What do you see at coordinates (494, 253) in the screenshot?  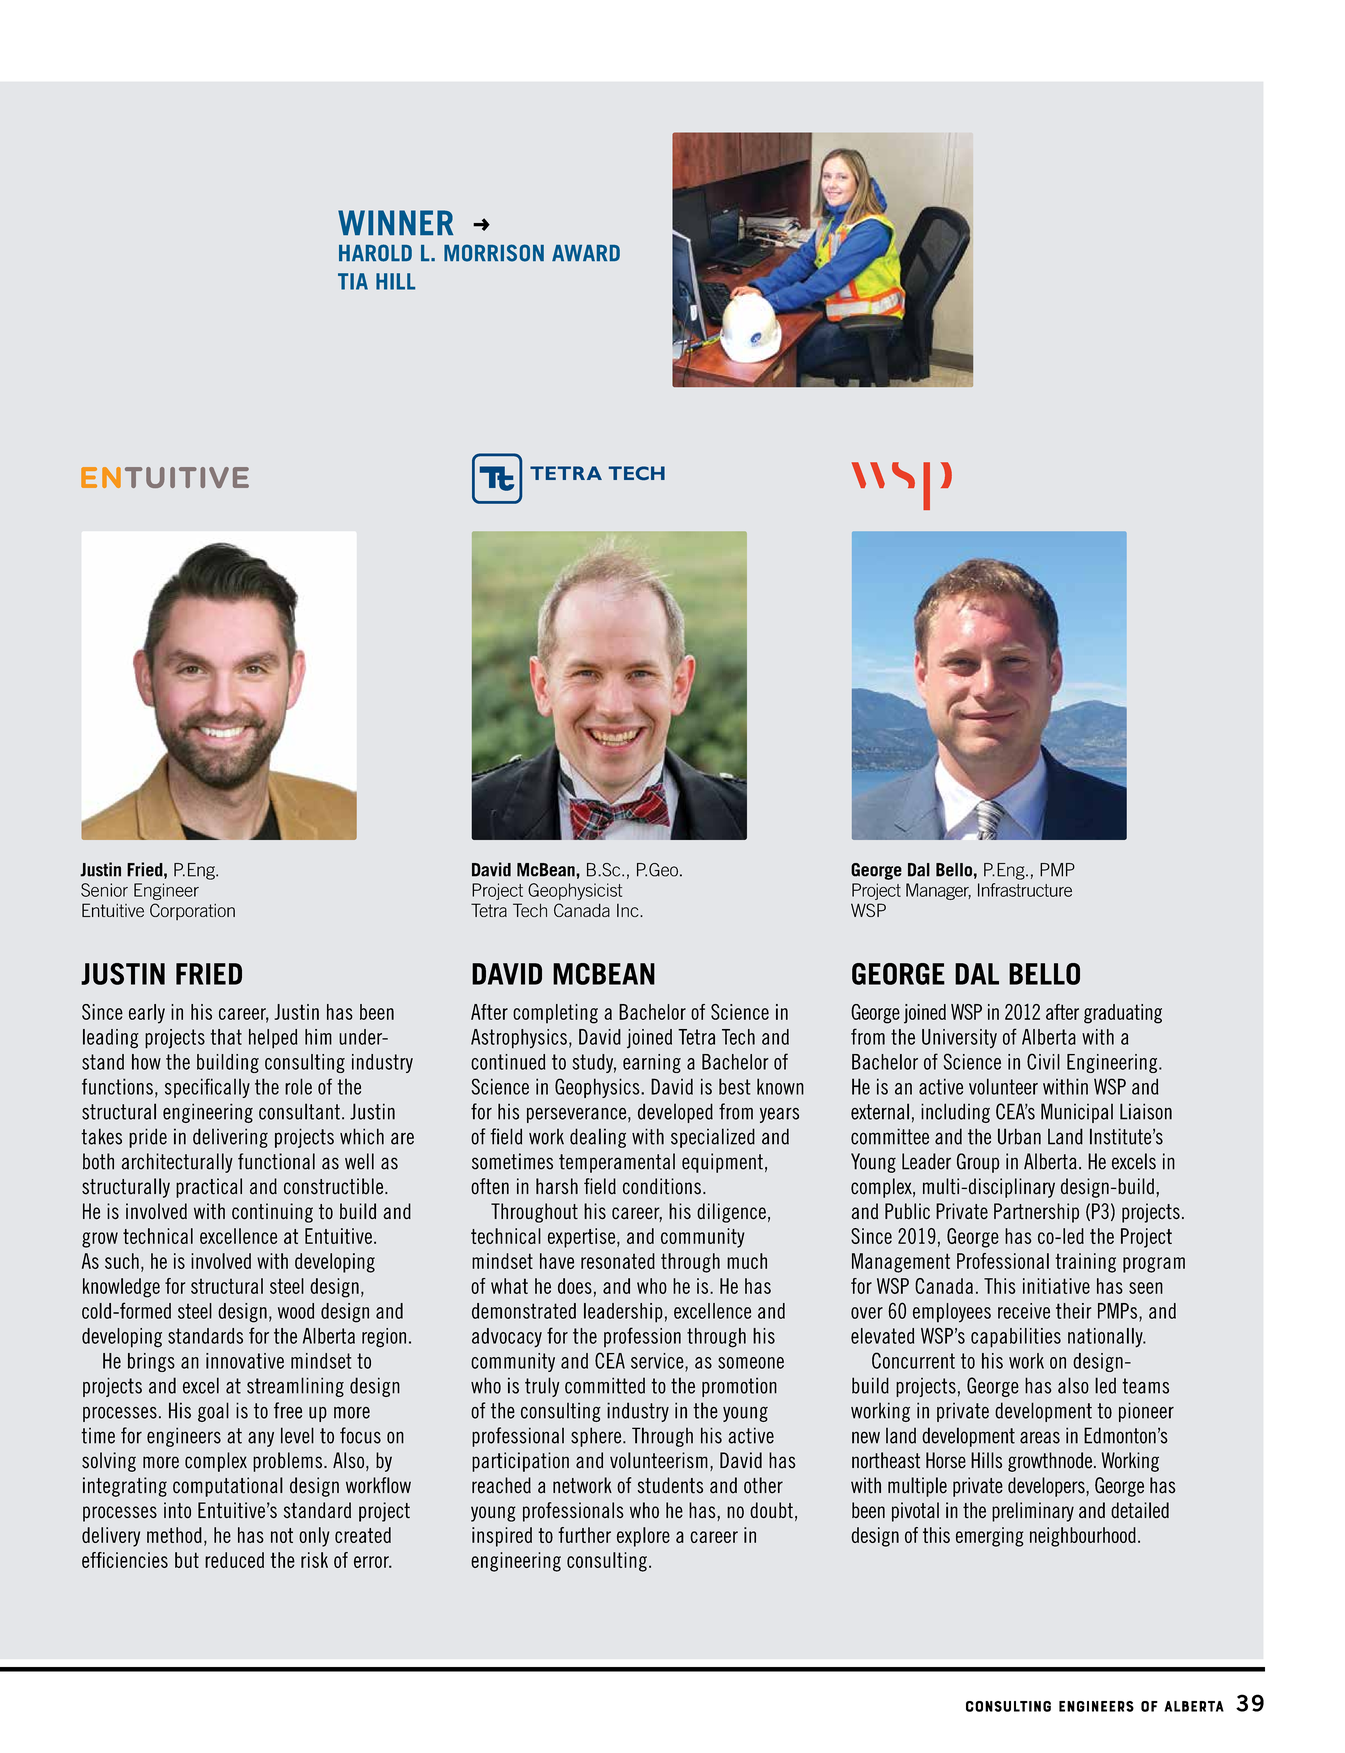 I see `MORRISON` at bounding box center [494, 253].
